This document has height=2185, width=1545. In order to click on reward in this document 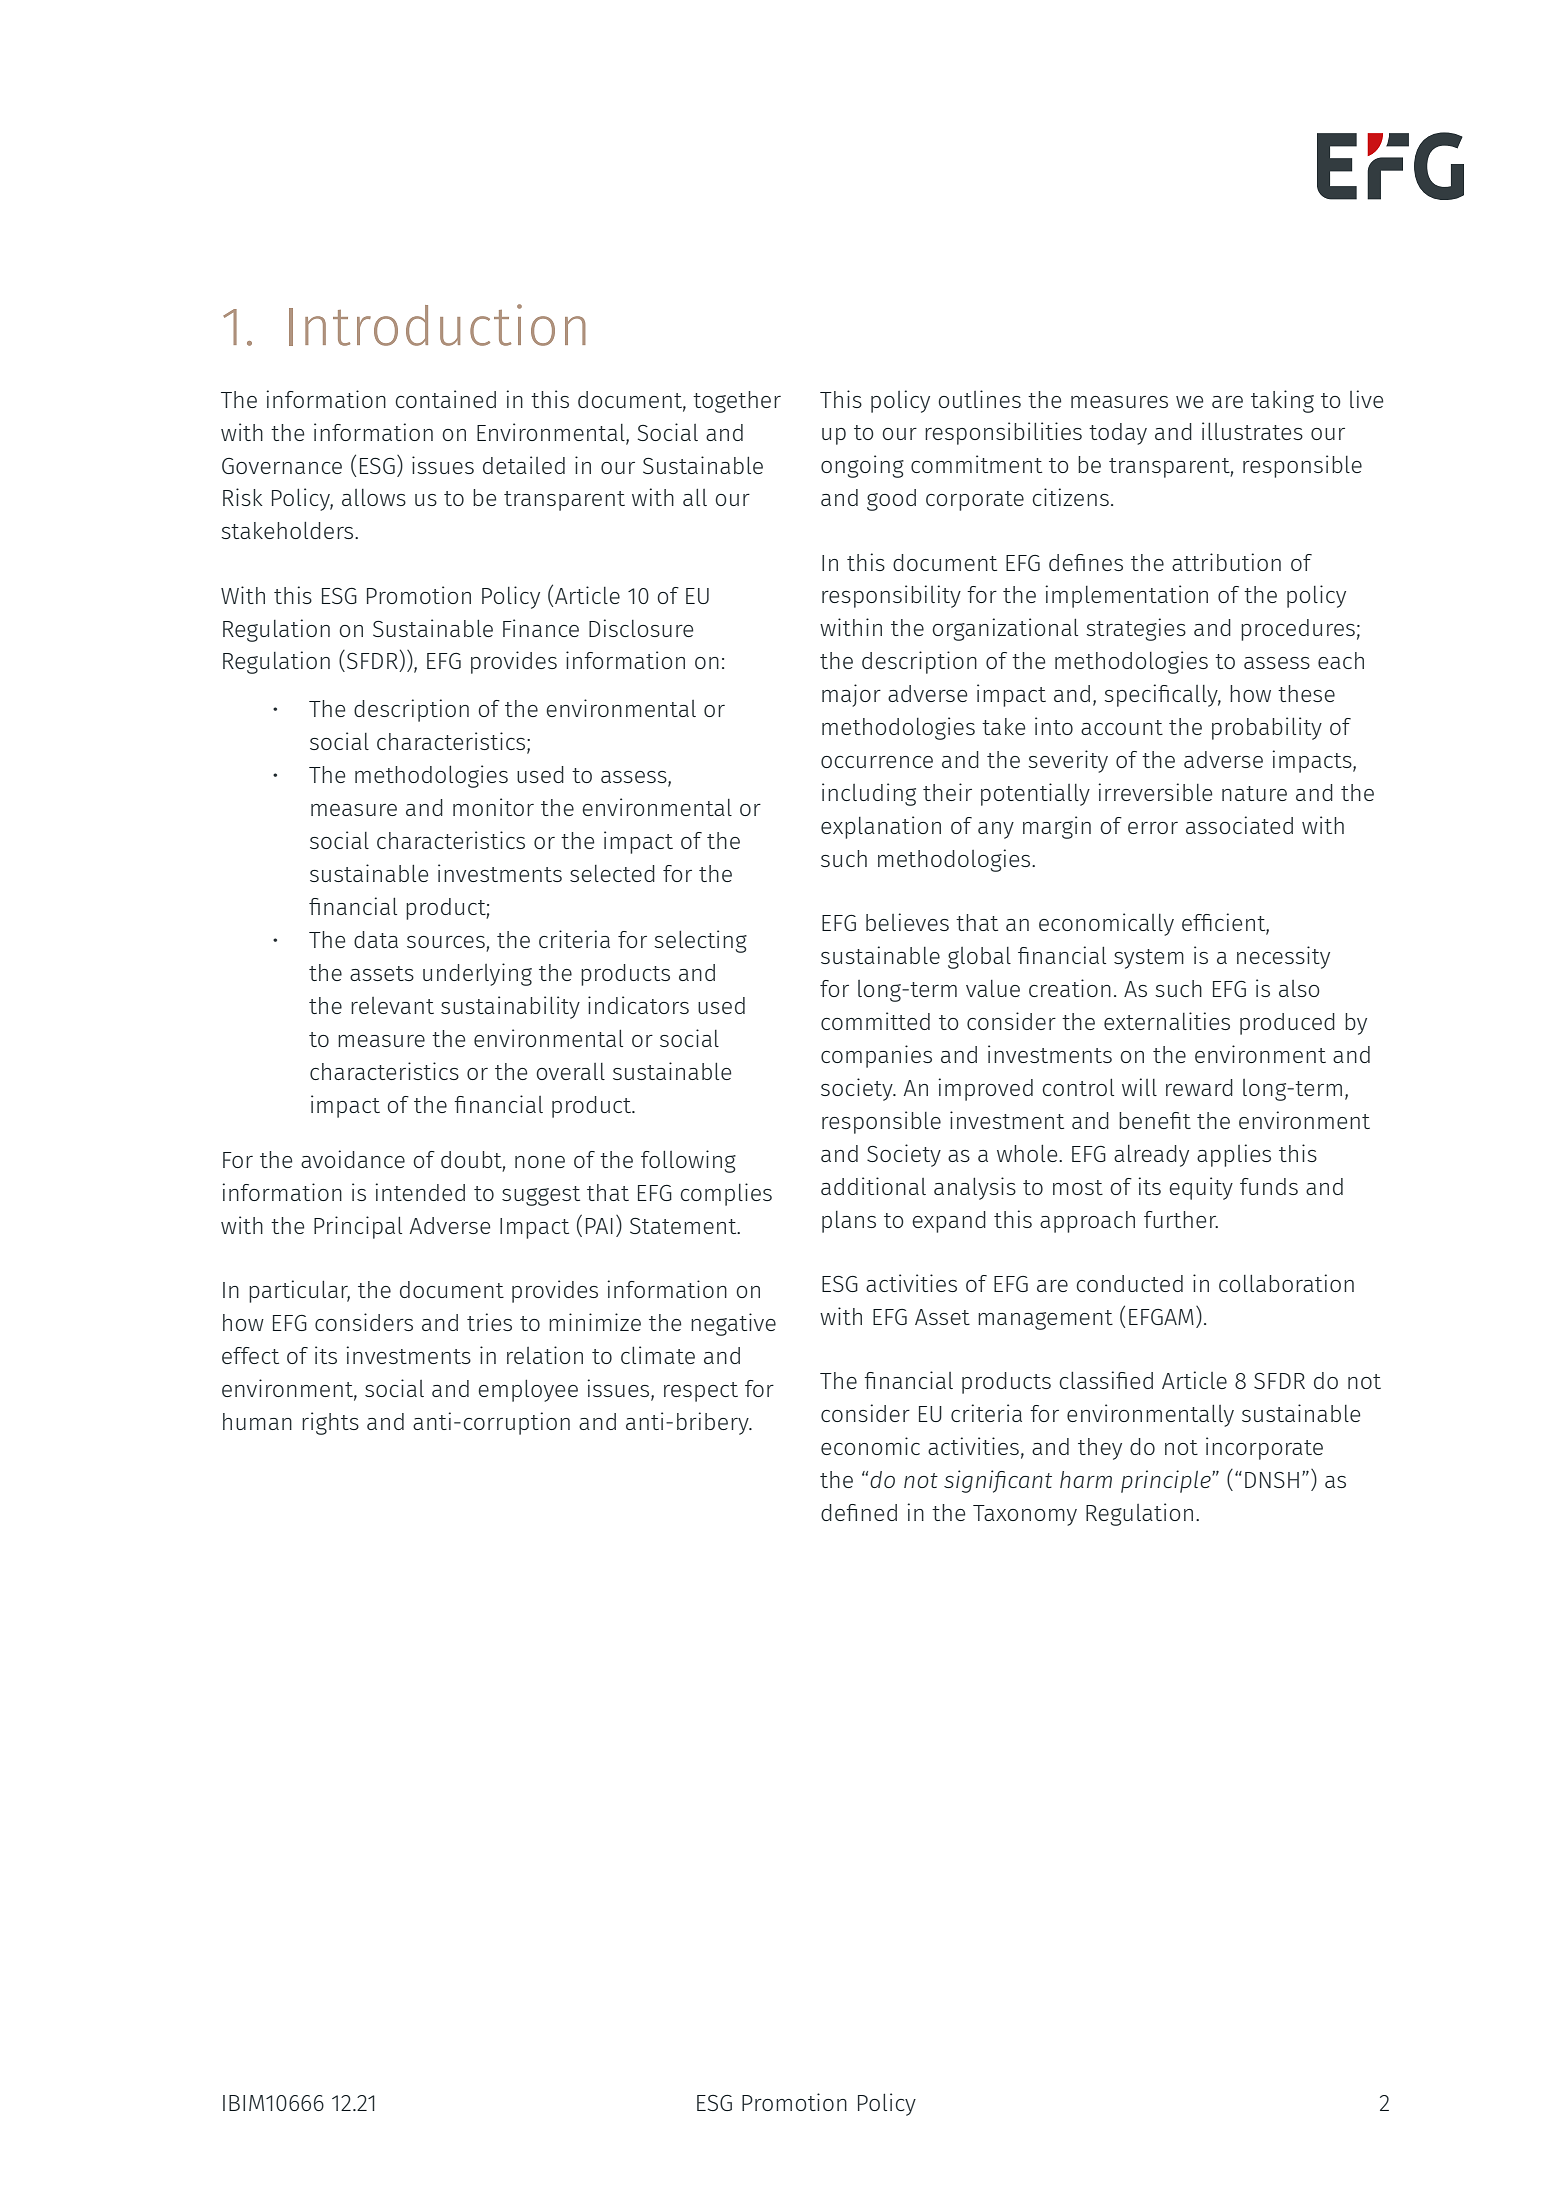, I will do `click(1199, 1087)`.
